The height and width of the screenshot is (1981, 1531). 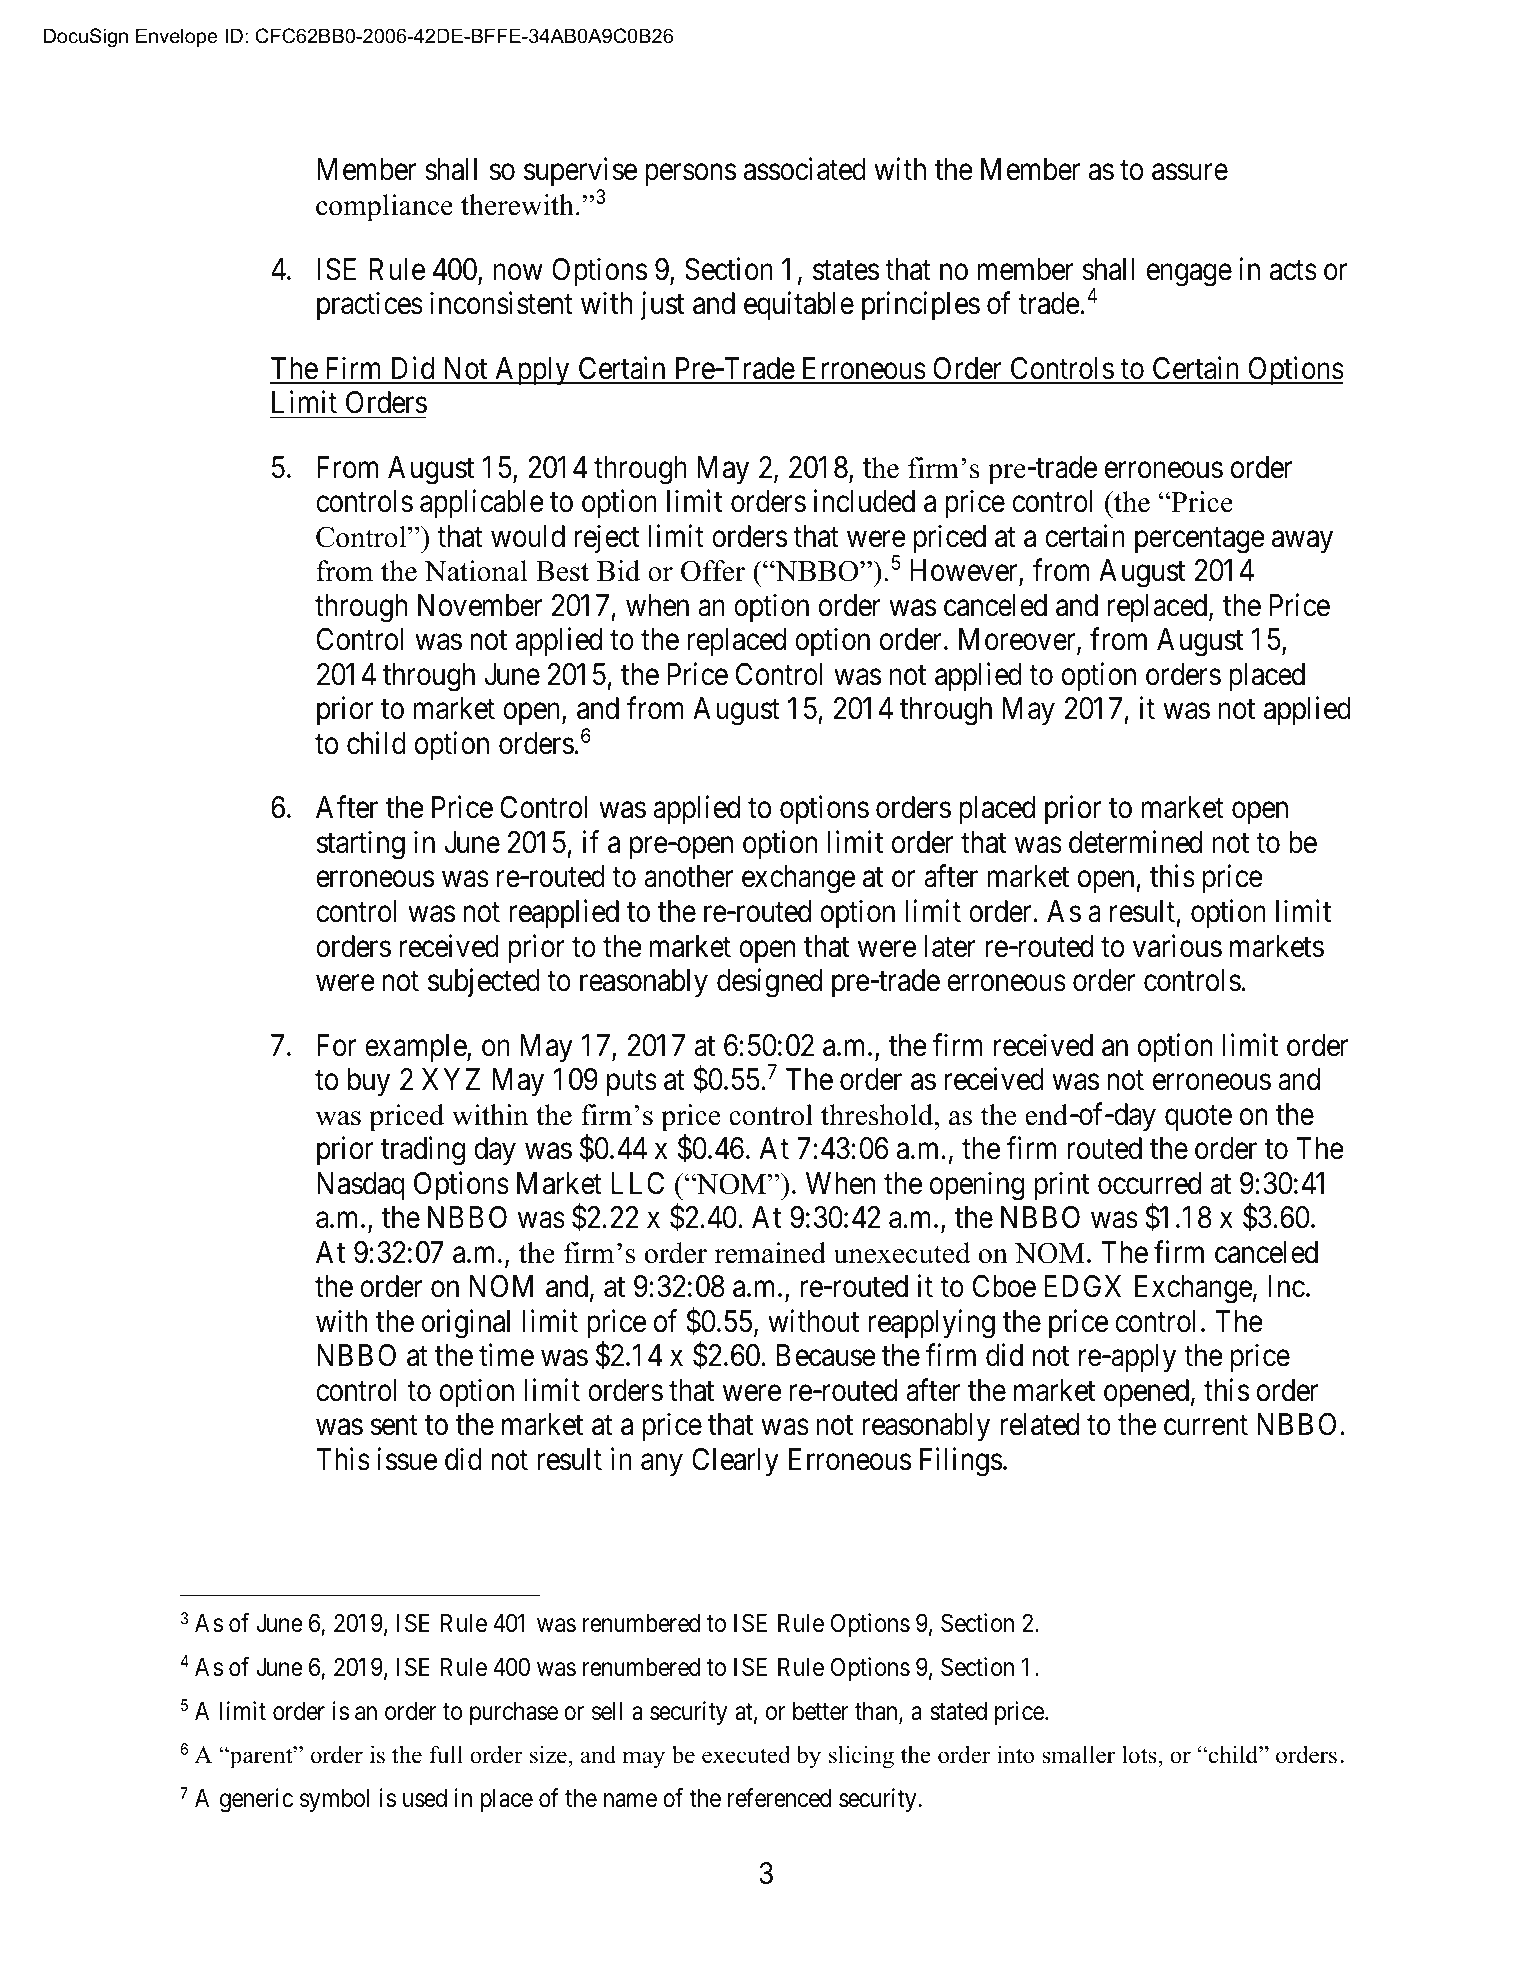 What do you see at coordinates (1135, 842) in the screenshot?
I see `determined` at bounding box center [1135, 842].
